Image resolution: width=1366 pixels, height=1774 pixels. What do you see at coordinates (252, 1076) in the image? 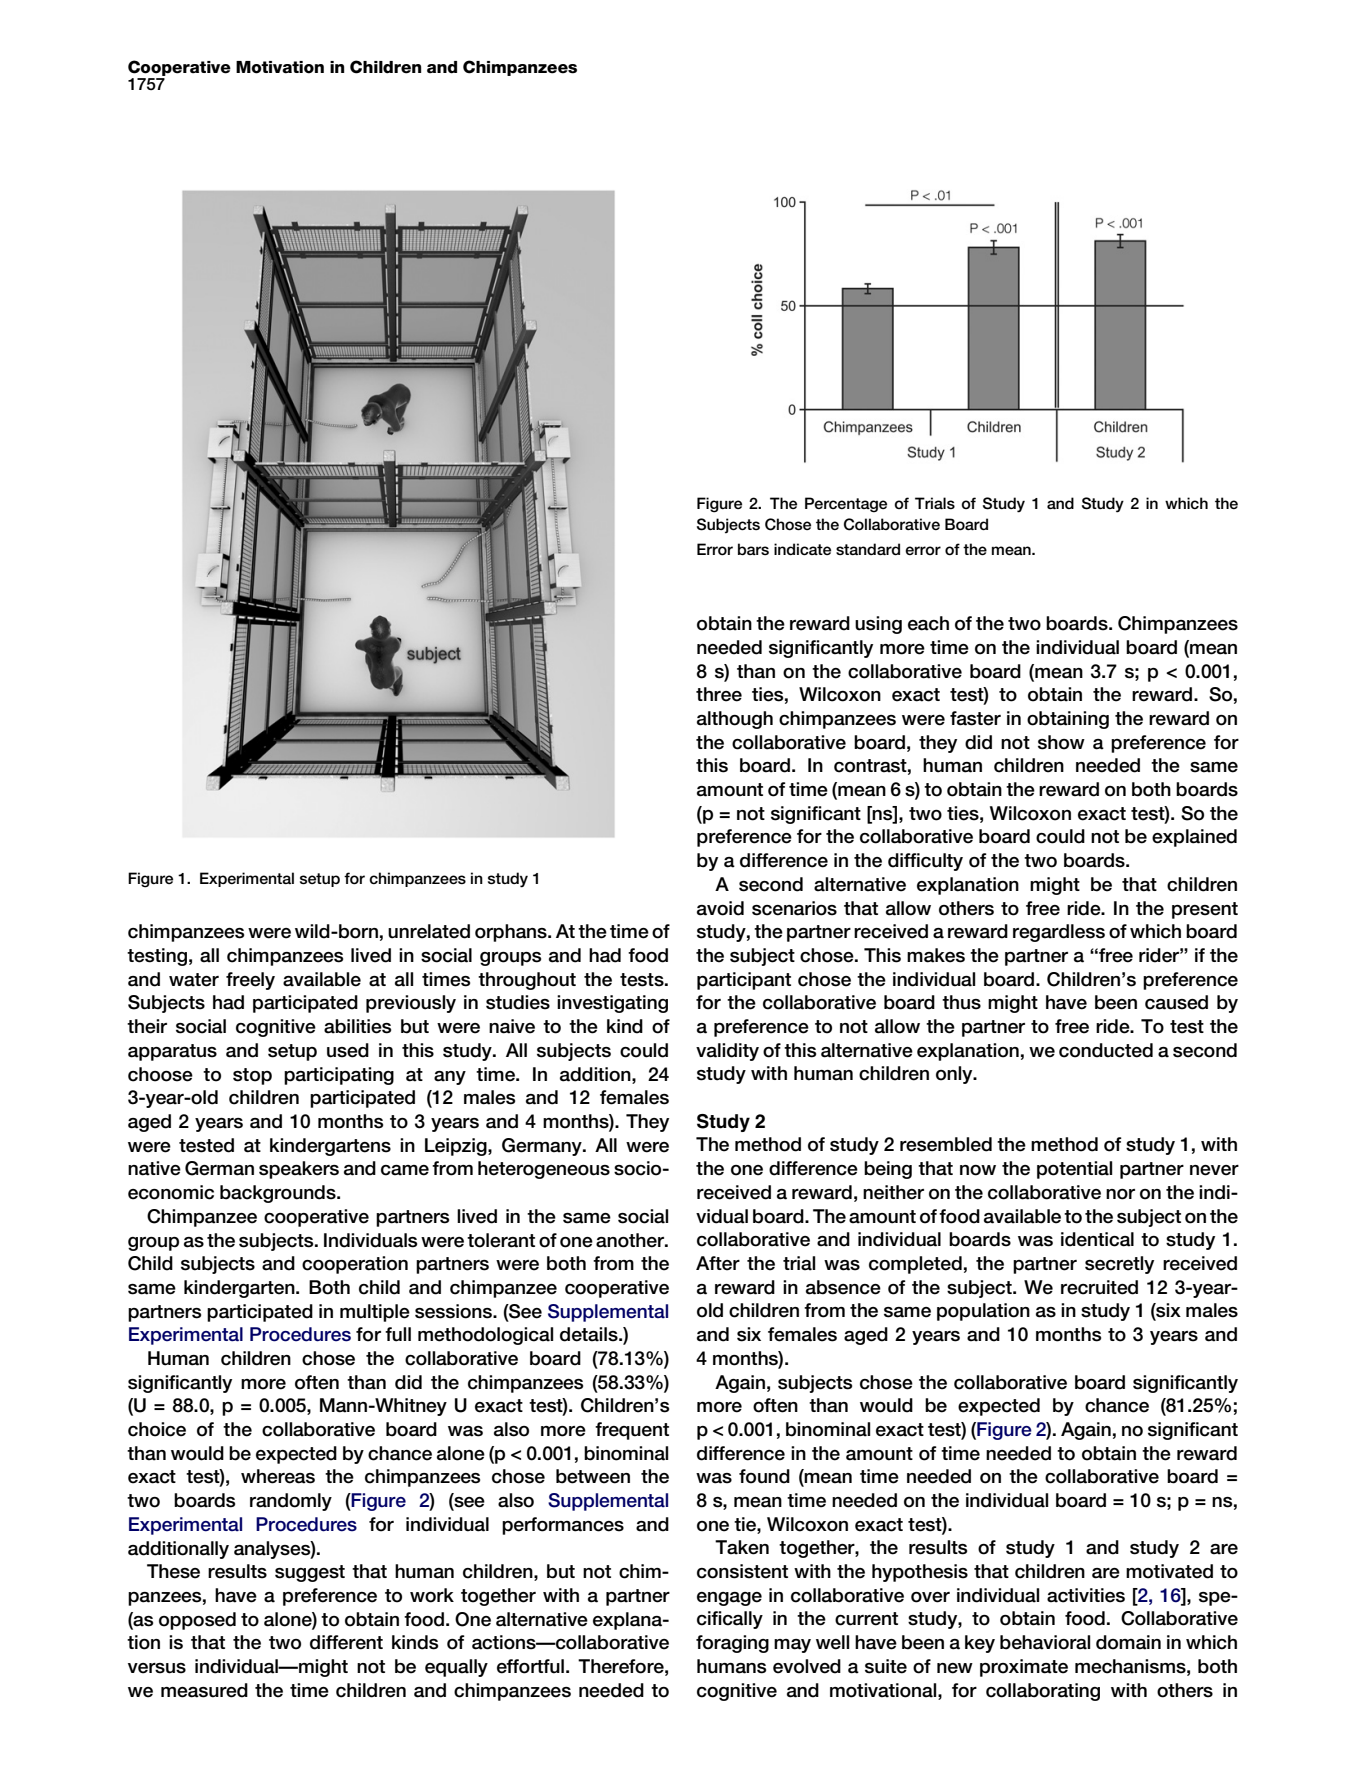
I see `stop` at bounding box center [252, 1076].
